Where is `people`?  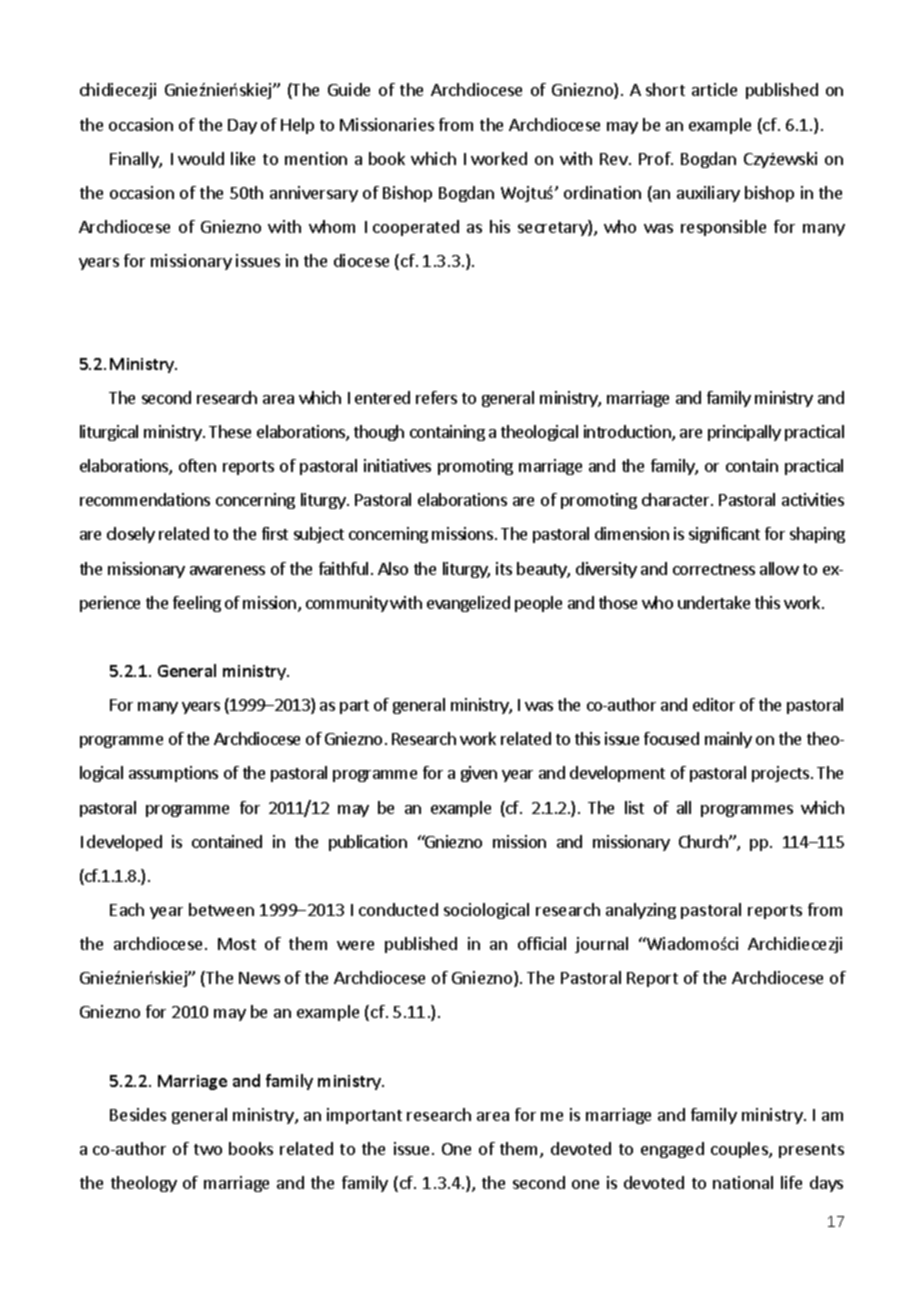
people is located at coordinates (538, 604).
